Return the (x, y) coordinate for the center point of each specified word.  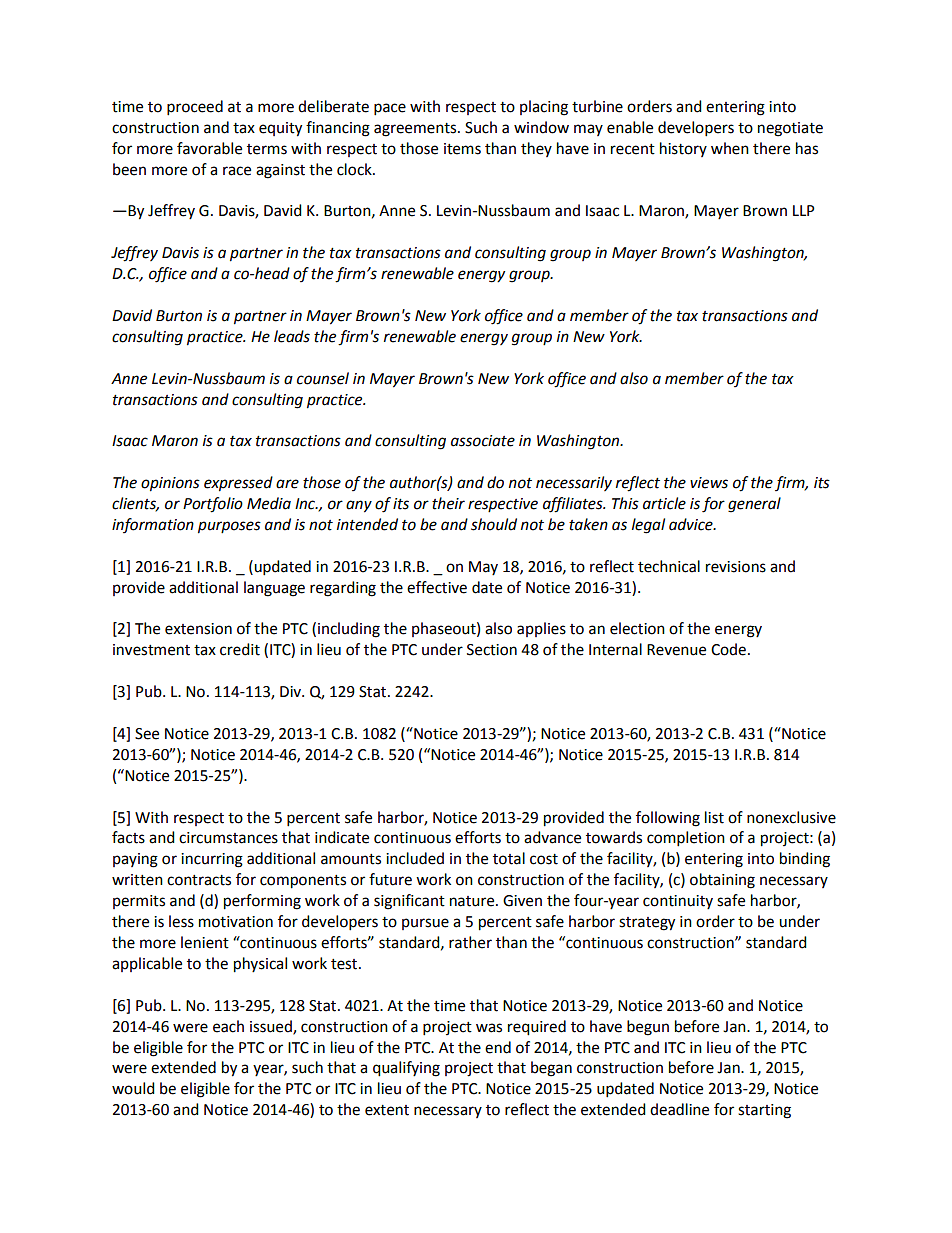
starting (764, 1111)
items (462, 149)
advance (552, 837)
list (714, 817)
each (228, 1026)
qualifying (406, 1069)
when (730, 148)
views (709, 483)
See (147, 734)
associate (483, 441)
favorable (209, 148)
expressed (238, 484)
